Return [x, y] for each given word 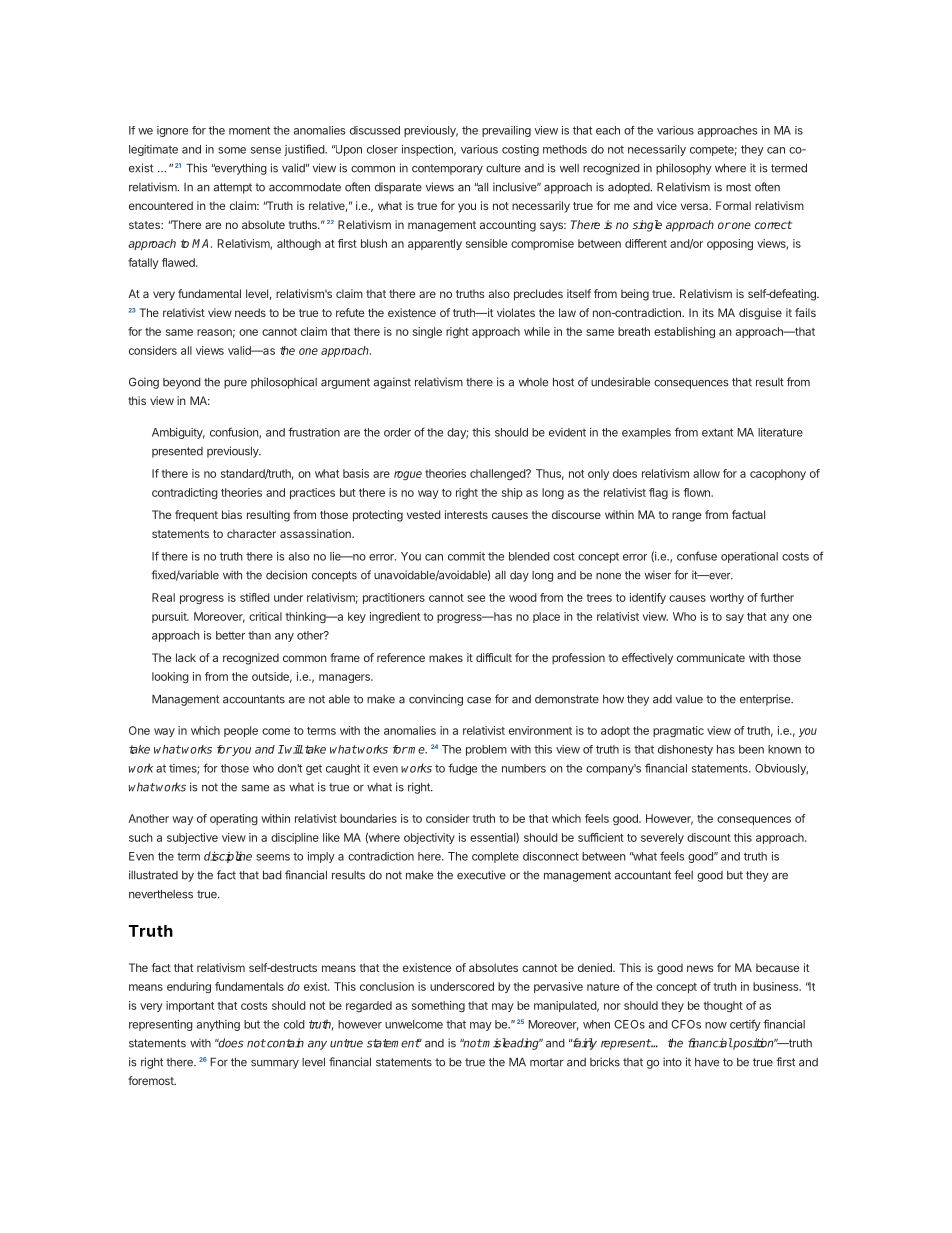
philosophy [684, 169]
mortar [547, 1062]
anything [218, 1025]
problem [486, 750]
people [241, 731]
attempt [233, 188]
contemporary [447, 169]
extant [717, 432]
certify [745, 1025]
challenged [498, 474]
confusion [235, 433]
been [751, 749]
